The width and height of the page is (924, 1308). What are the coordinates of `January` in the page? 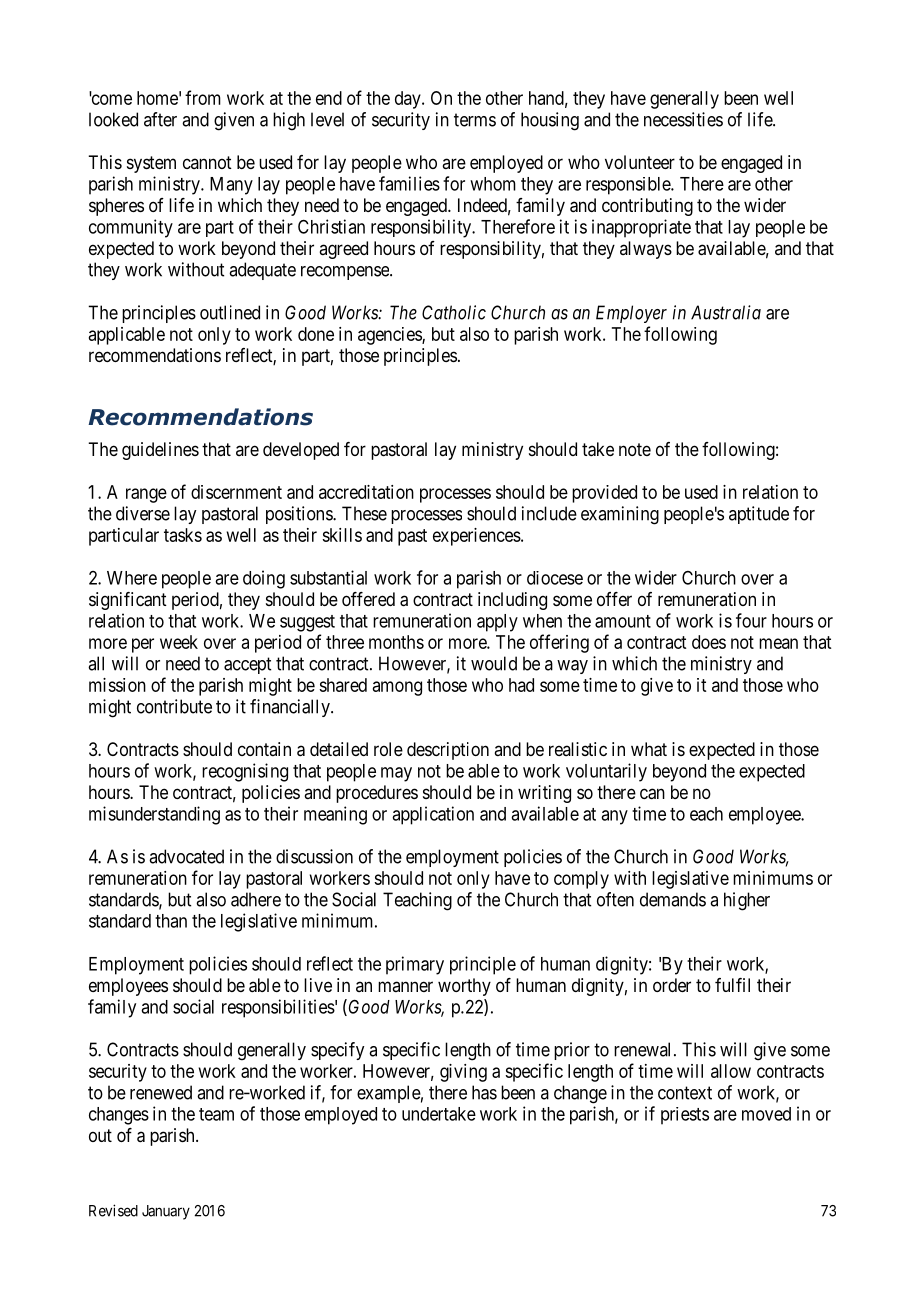 It's located at (166, 1212).
